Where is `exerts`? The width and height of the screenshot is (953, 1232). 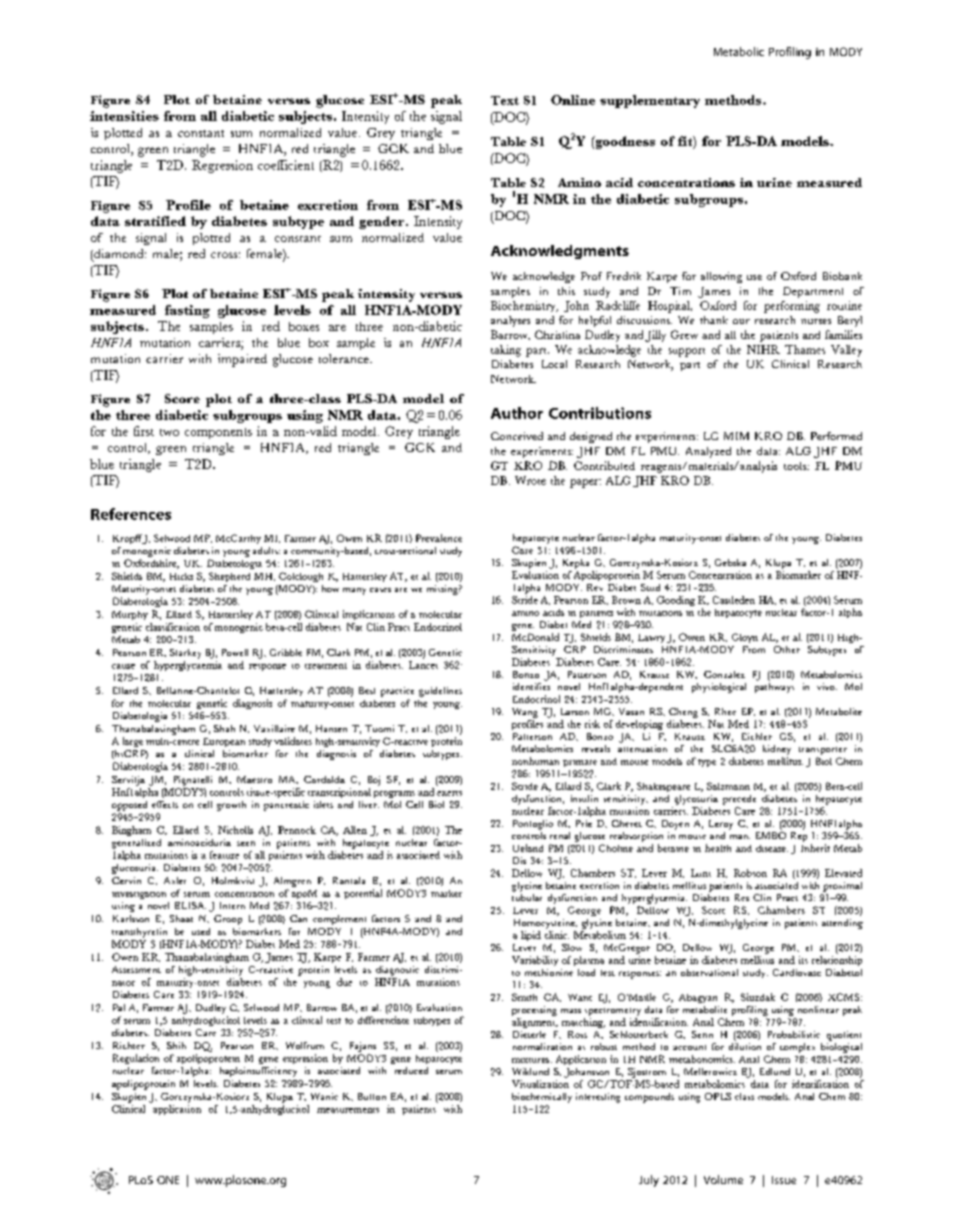 exerts is located at coordinates (449, 793).
